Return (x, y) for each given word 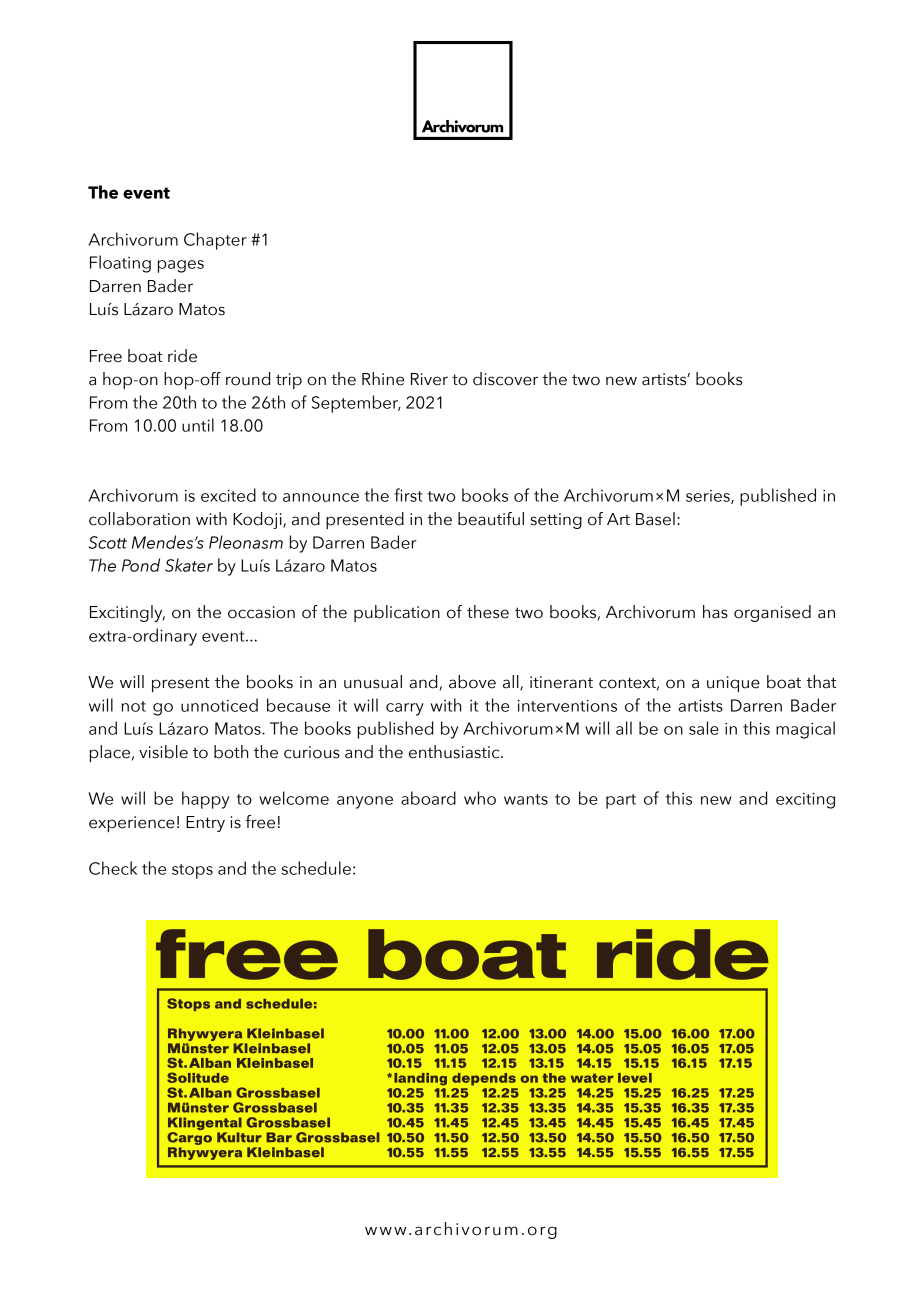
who (480, 798)
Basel (655, 519)
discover (505, 379)
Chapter (215, 241)
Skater (189, 565)
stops (192, 871)
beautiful (491, 519)
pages (181, 266)
